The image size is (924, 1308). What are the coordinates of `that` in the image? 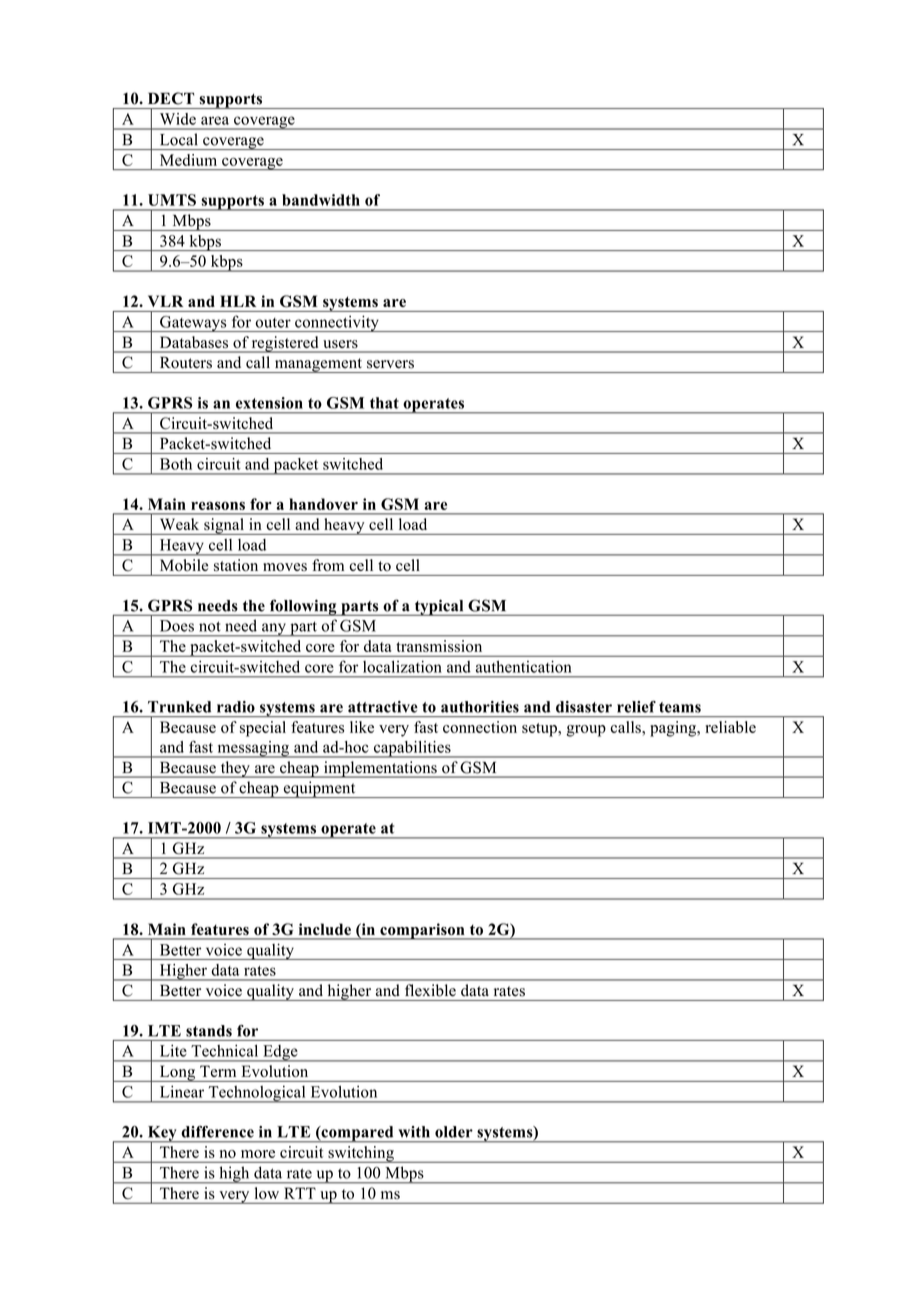 It's located at (384, 403).
